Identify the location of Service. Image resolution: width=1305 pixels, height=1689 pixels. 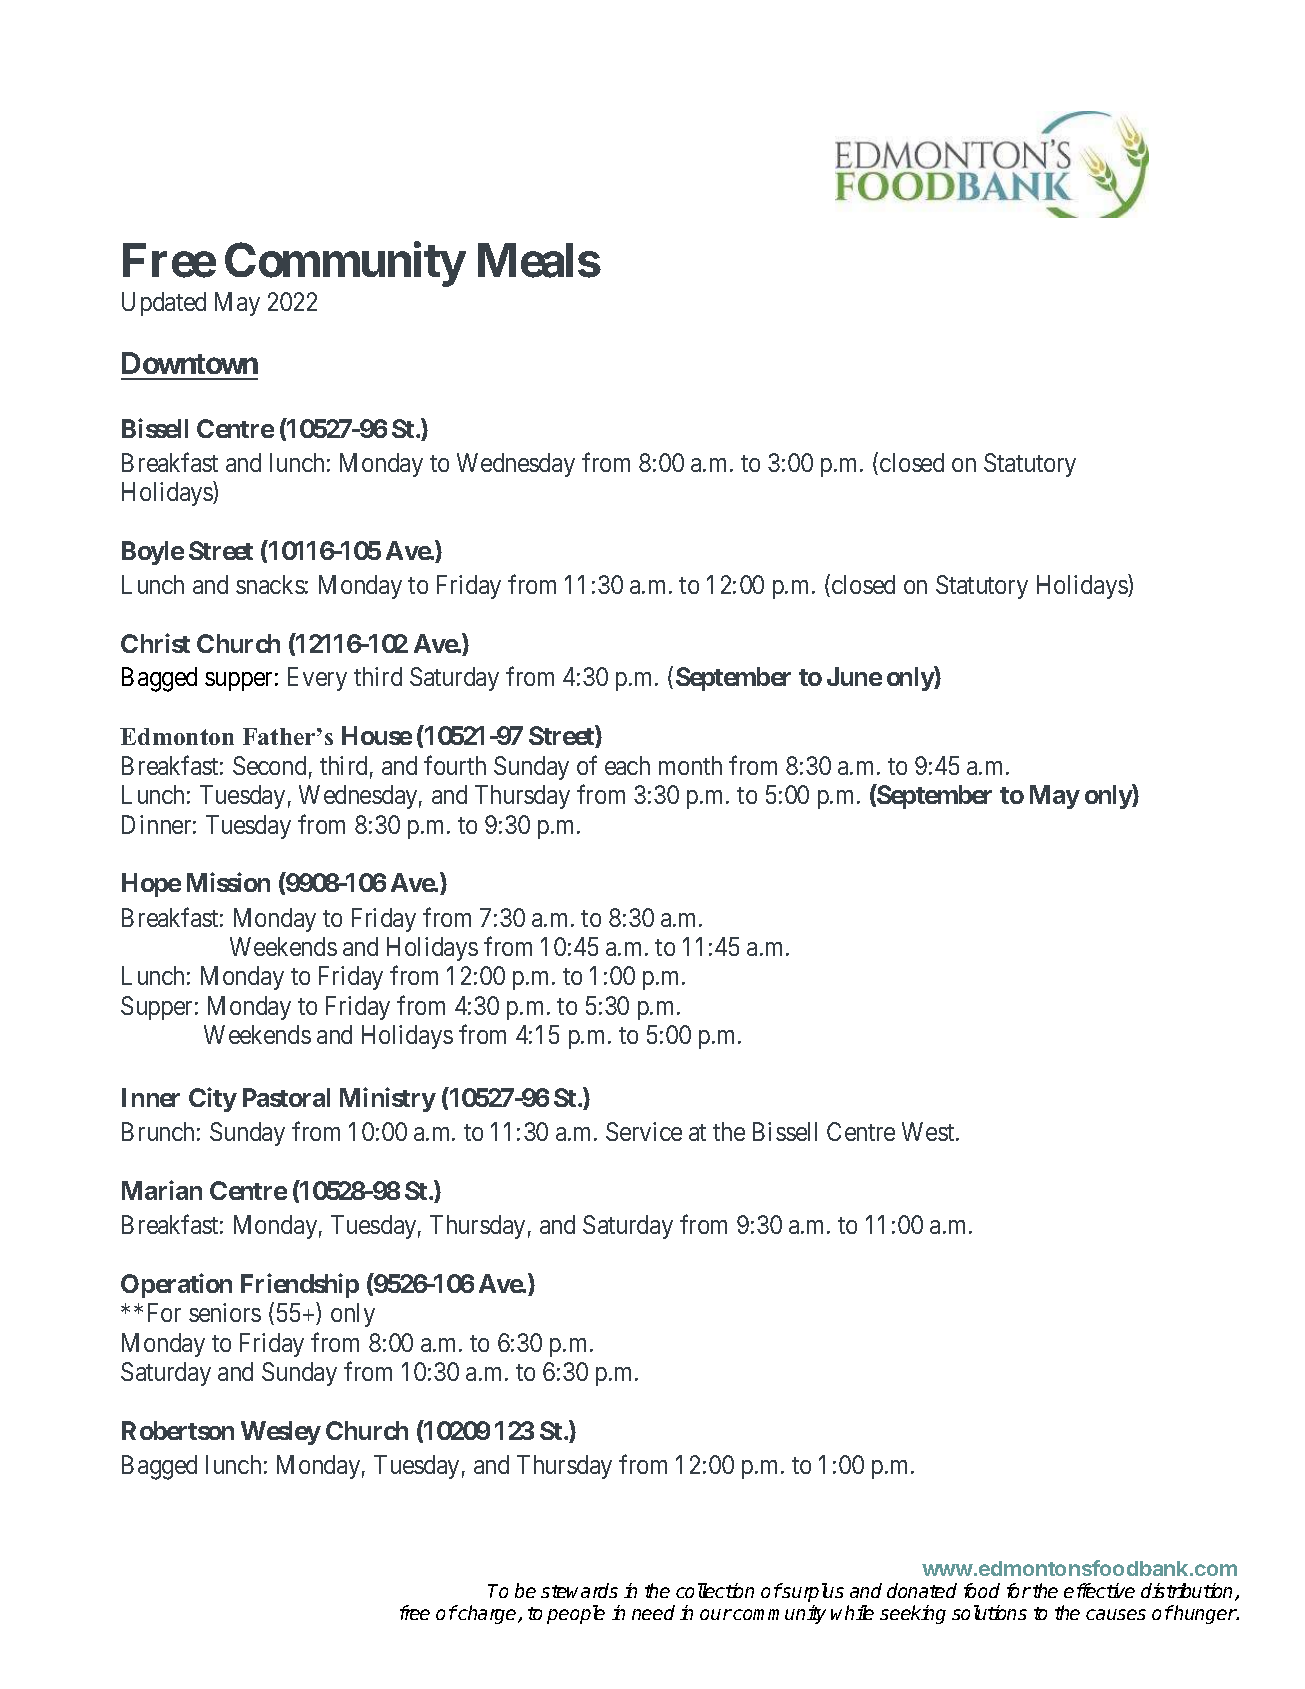
(644, 1131).
